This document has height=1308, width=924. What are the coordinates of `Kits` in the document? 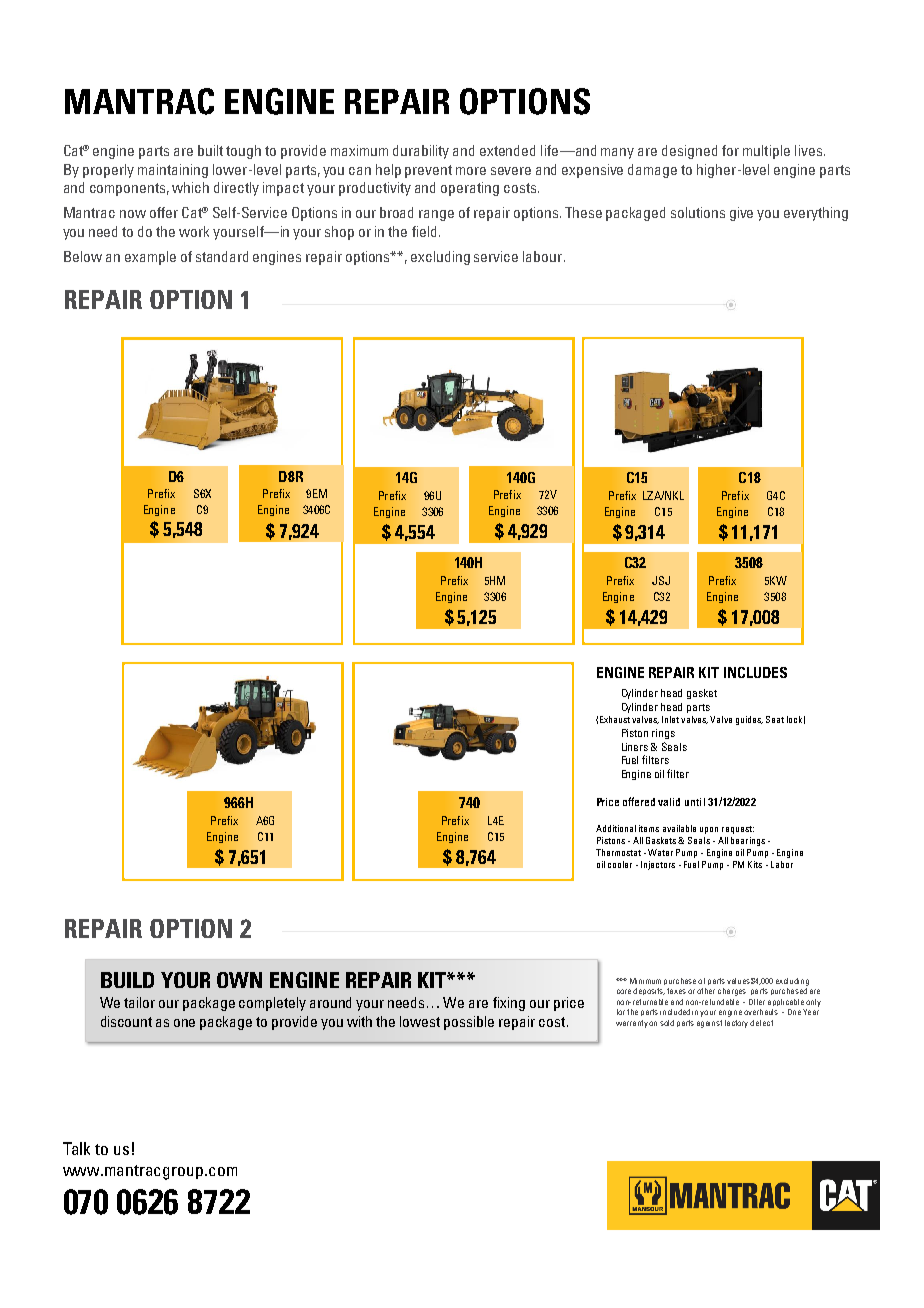 It's located at (755, 864).
